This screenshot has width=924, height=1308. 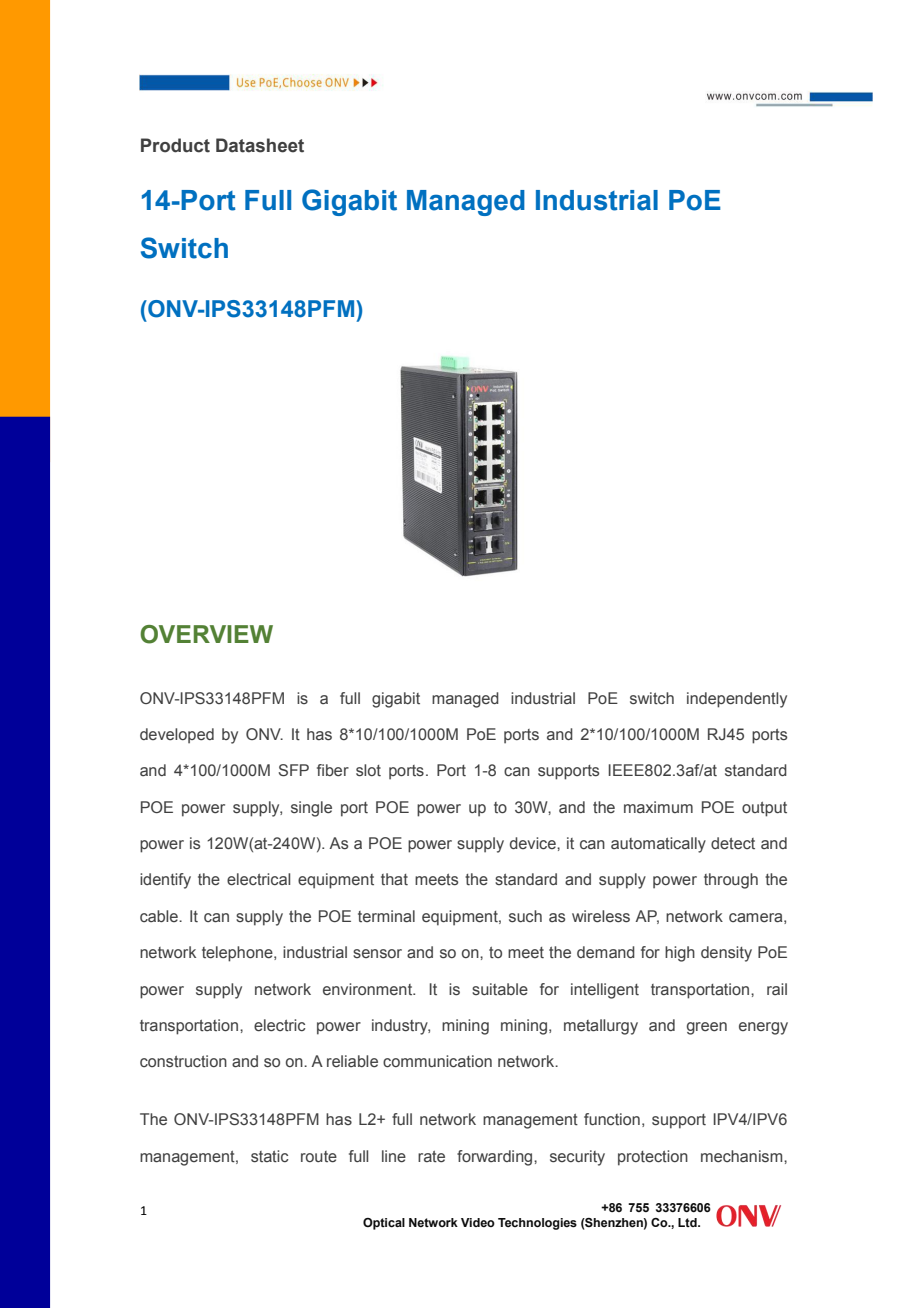 What do you see at coordinates (478, 1222) in the screenshot?
I see `Video` at bounding box center [478, 1222].
